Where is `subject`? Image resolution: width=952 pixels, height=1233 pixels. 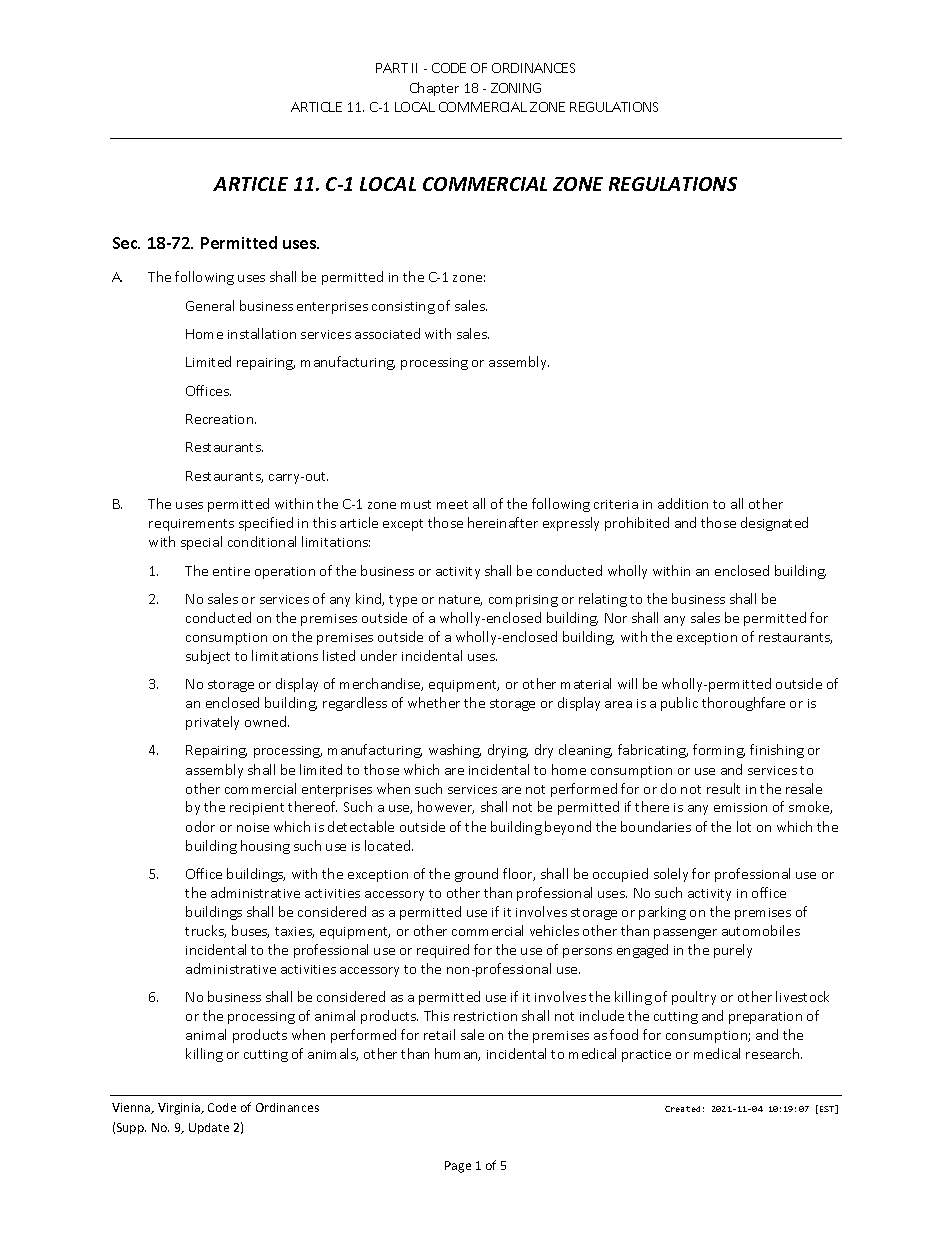 subject is located at coordinates (208, 657).
